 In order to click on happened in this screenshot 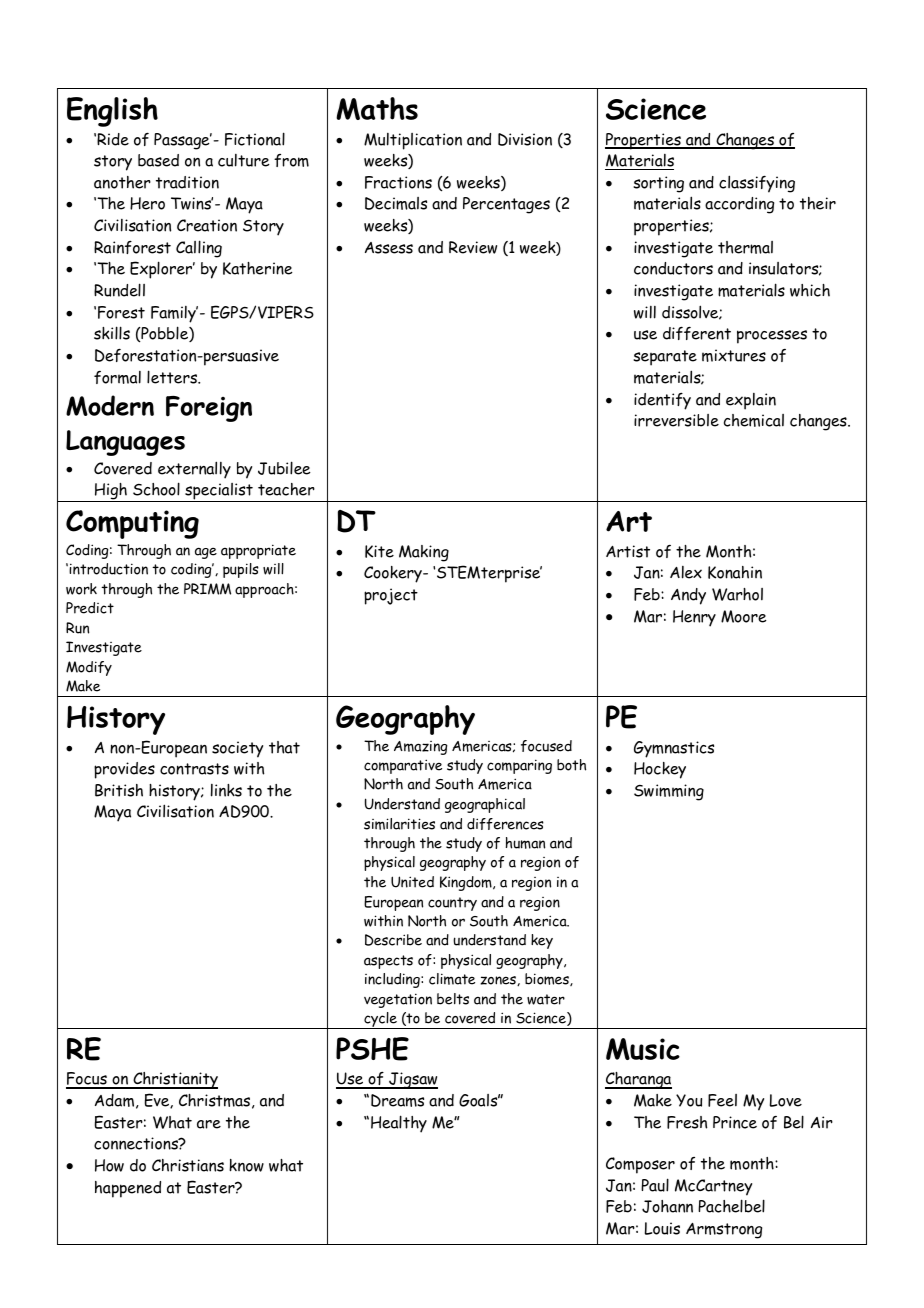, I will do `click(128, 1189)`.
